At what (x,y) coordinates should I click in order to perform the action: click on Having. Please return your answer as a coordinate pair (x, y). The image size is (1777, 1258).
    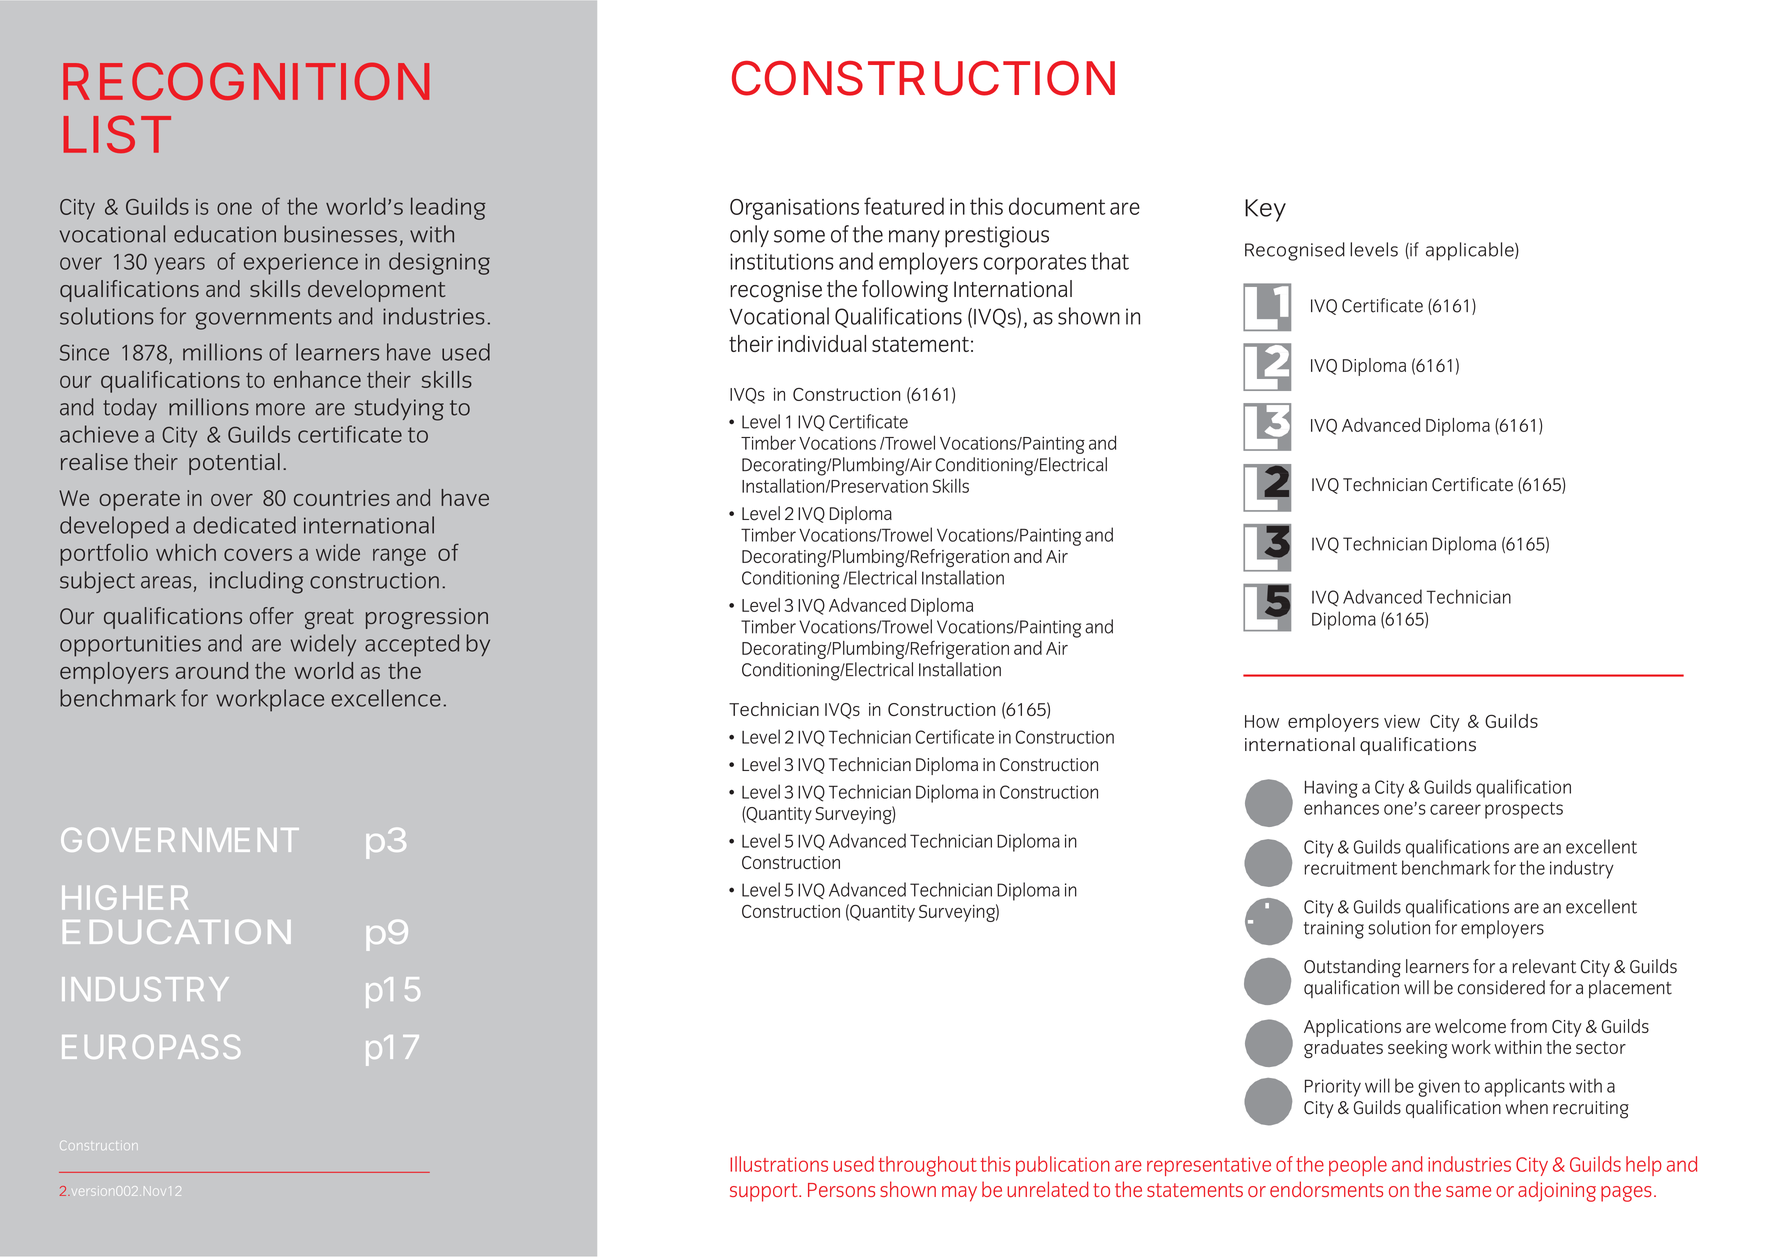
    Looking at the image, I should click on (1331, 789).
